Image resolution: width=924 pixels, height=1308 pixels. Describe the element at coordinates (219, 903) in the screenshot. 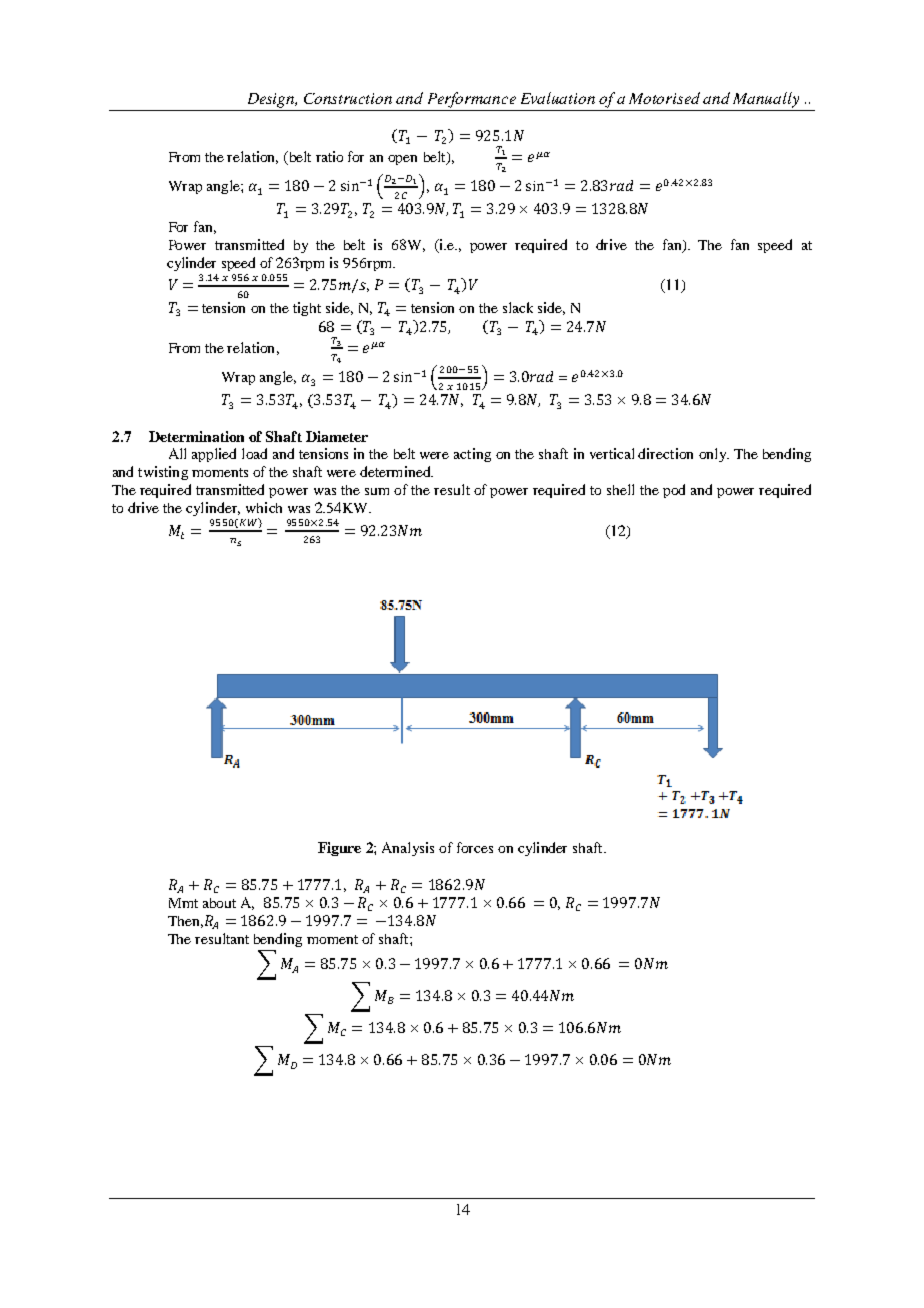

I see `about` at that location.
